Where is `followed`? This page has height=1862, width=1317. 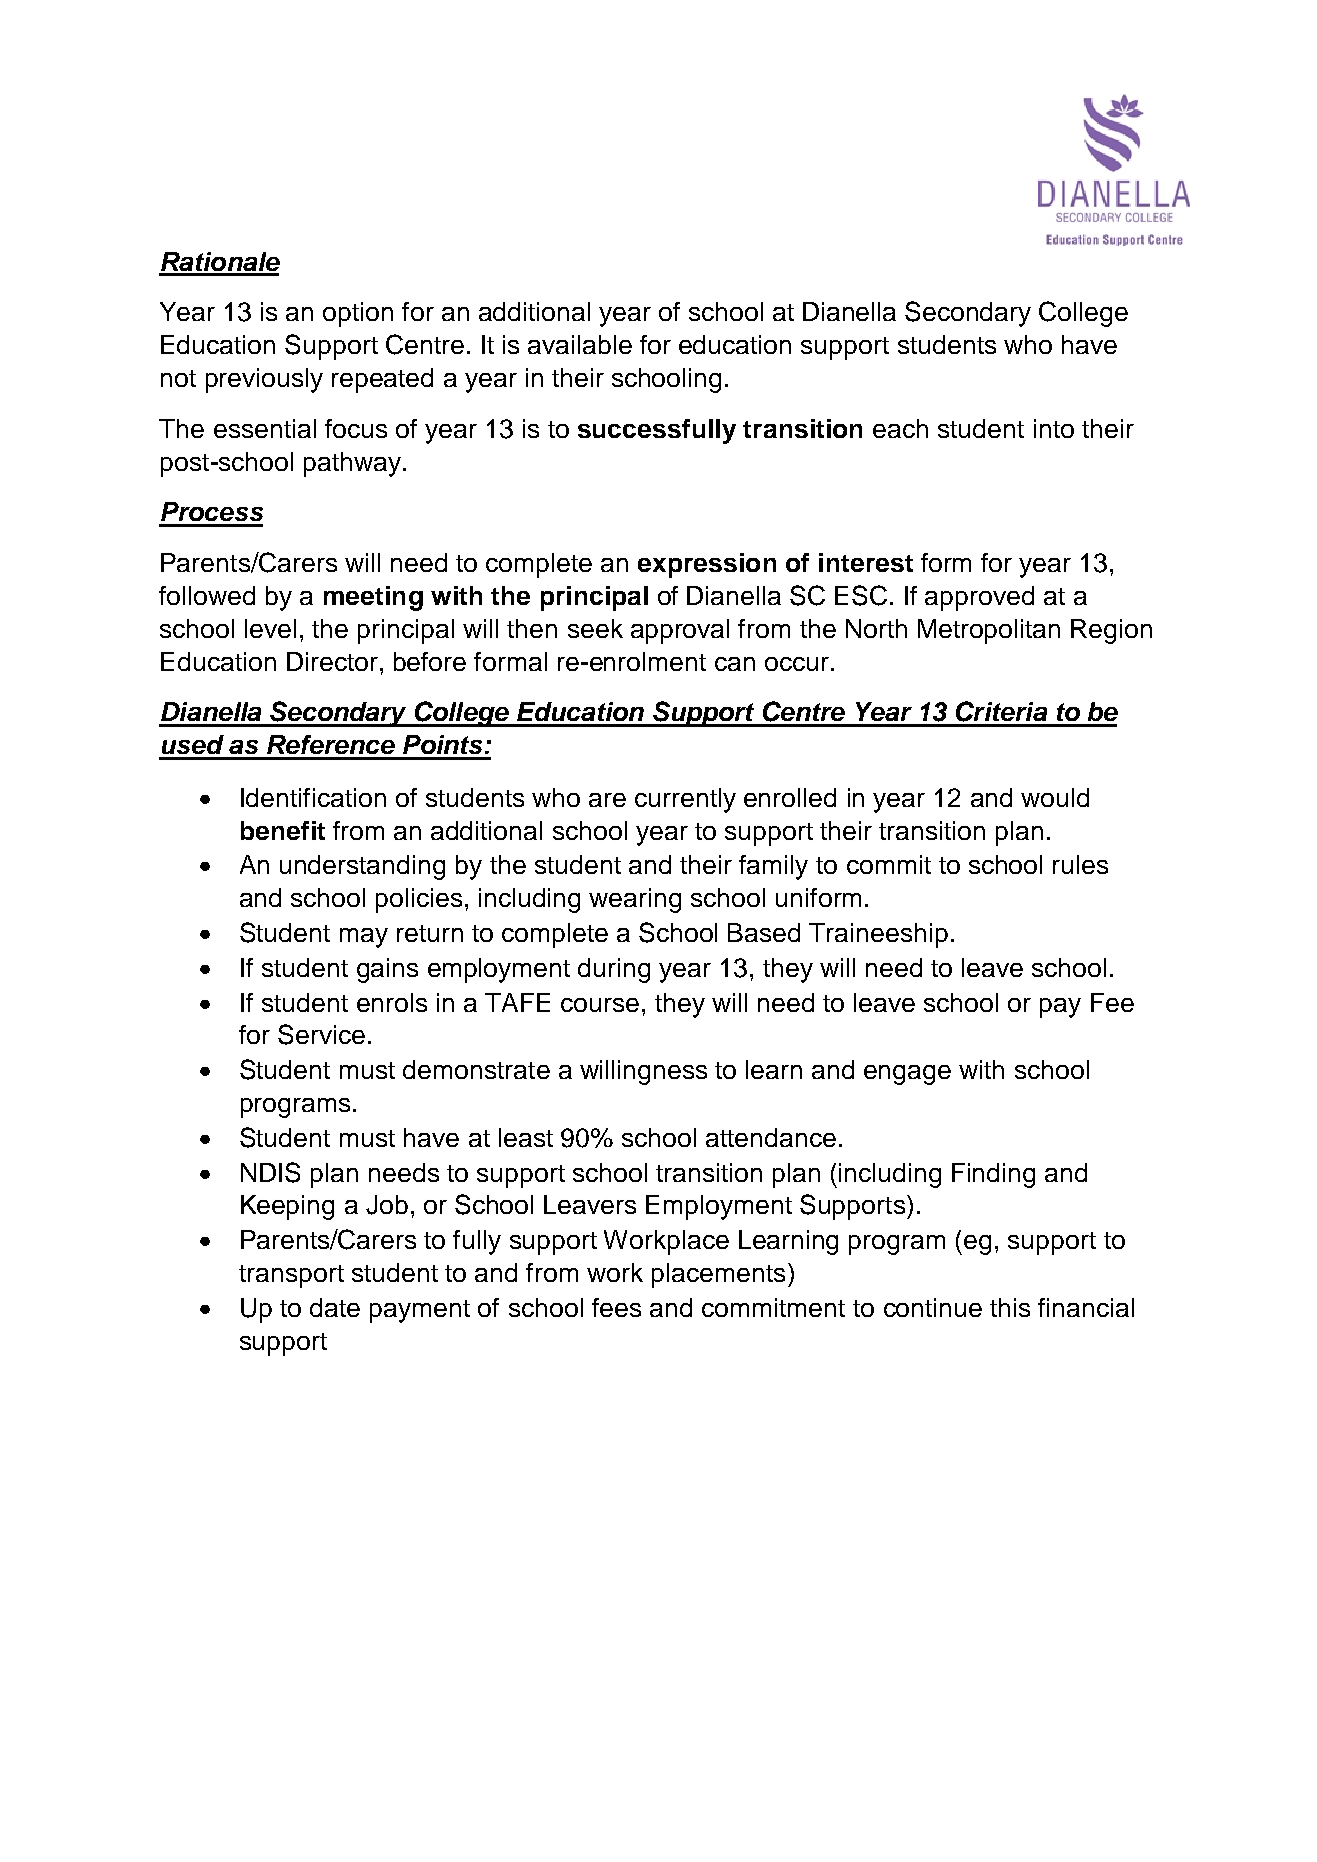 followed is located at coordinates (207, 595).
